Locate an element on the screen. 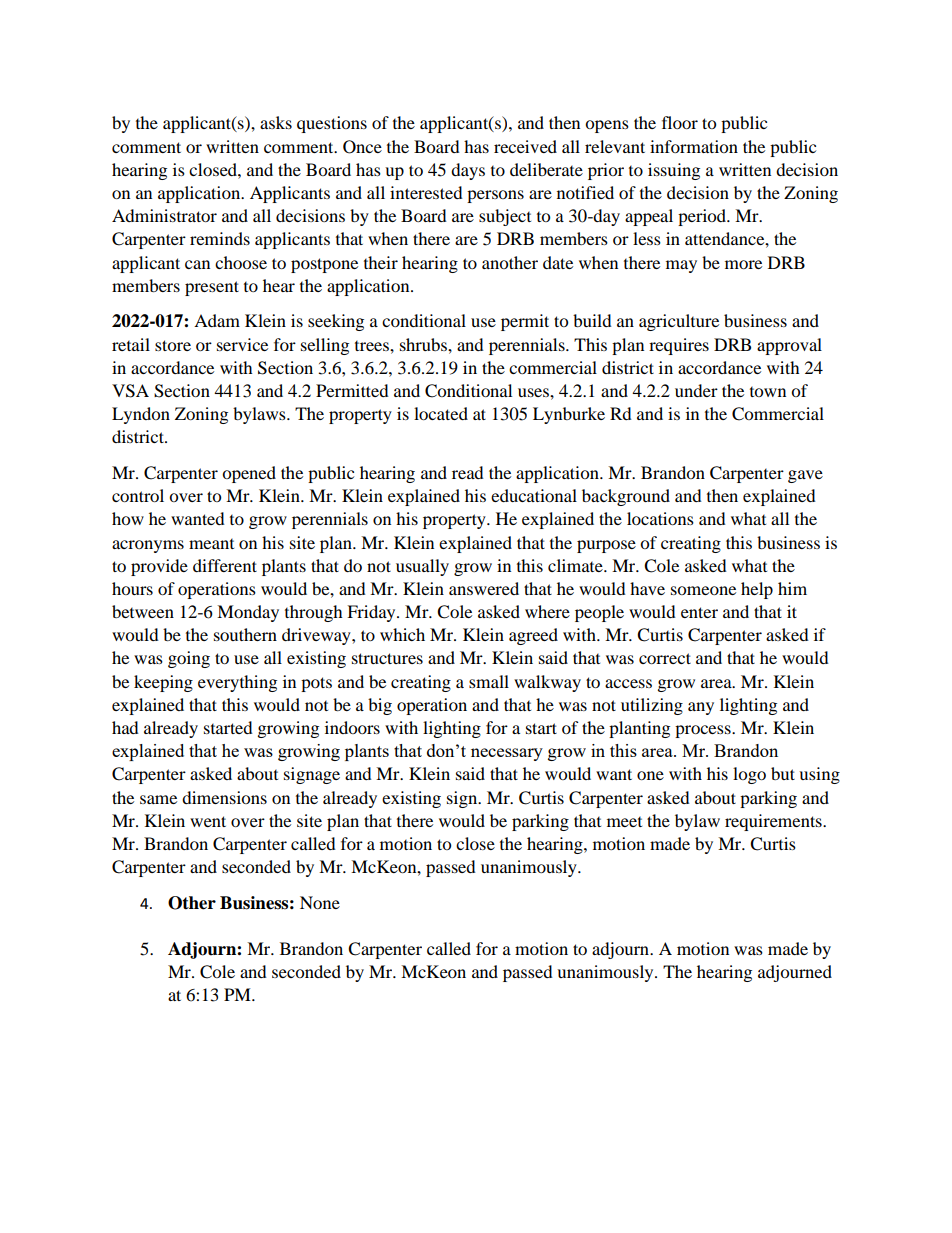  located is located at coordinates (441, 413).
